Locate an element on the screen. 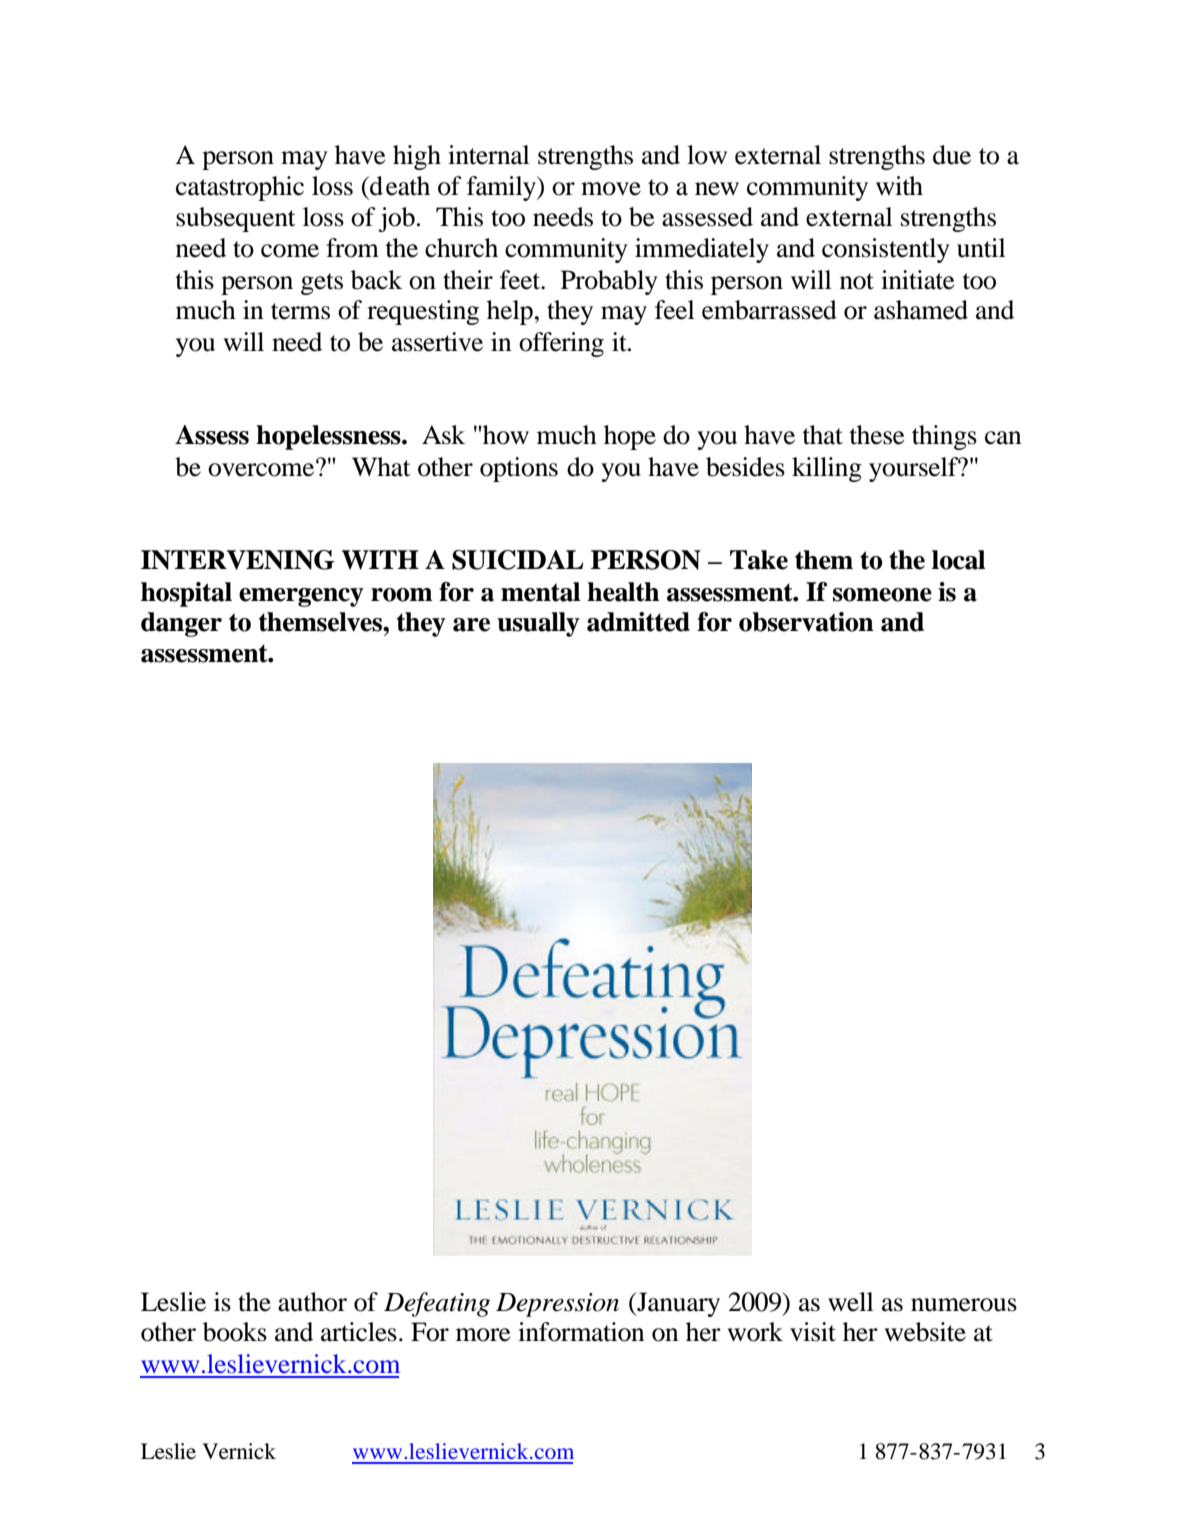 This screenshot has width=1184, height=1533. well is located at coordinates (851, 1302).
